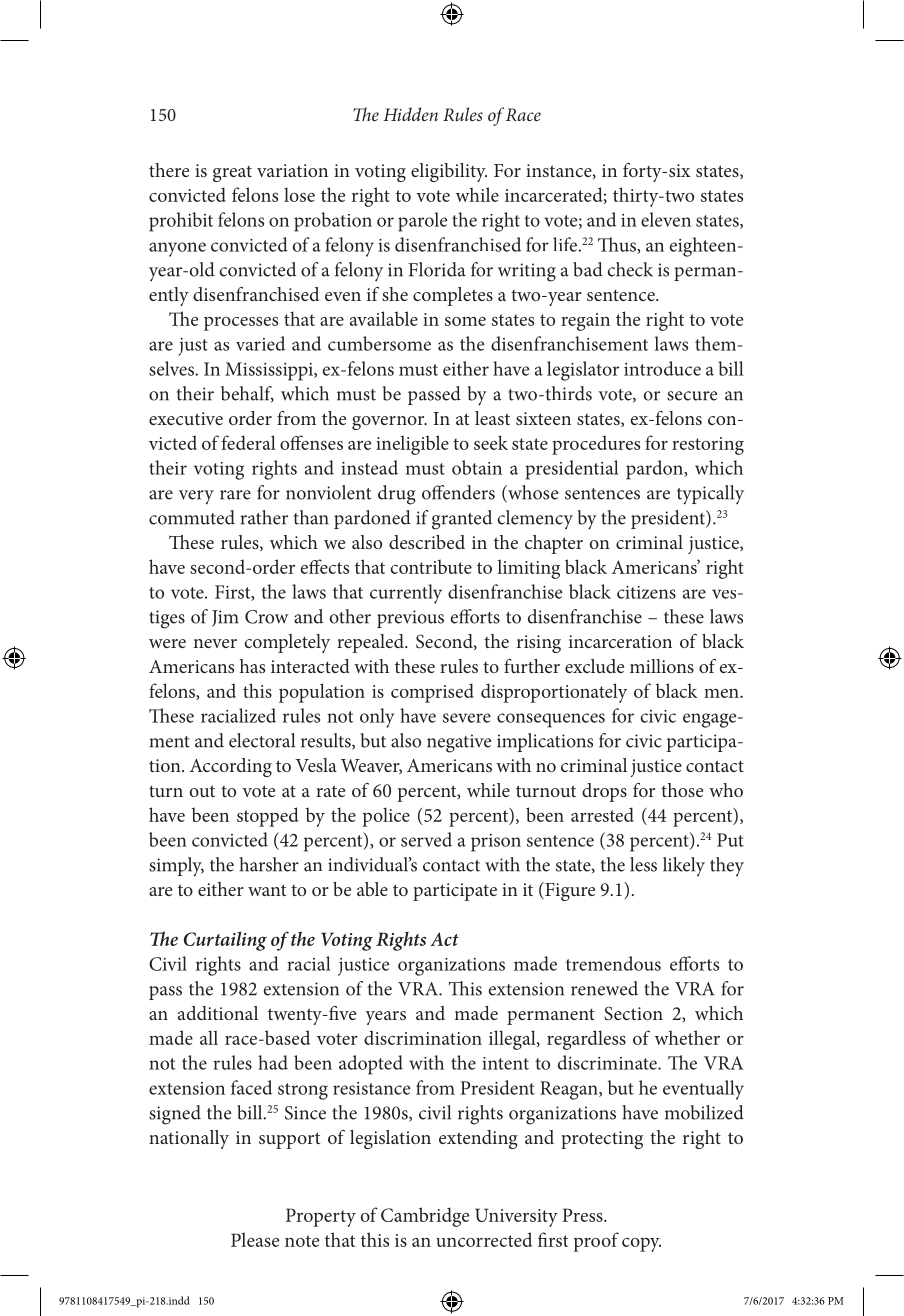  Describe the element at coordinates (232, 174) in the screenshot. I see `great` at that location.
